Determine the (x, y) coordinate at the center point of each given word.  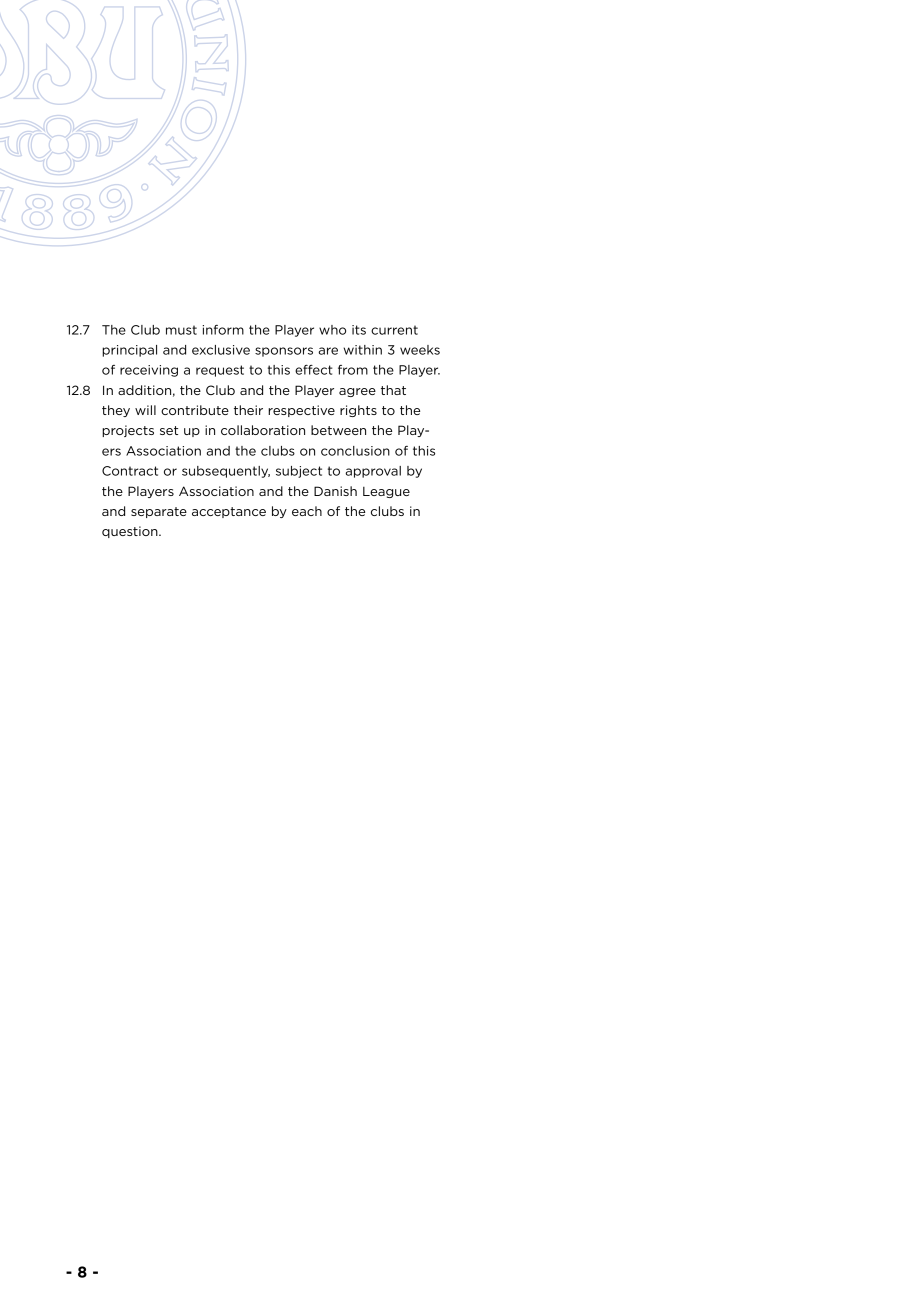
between (338, 430)
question (131, 532)
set (169, 430)
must (181, 330)
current (394, 330)
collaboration (263, 430)
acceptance (229, 512)
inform (223, 330)
